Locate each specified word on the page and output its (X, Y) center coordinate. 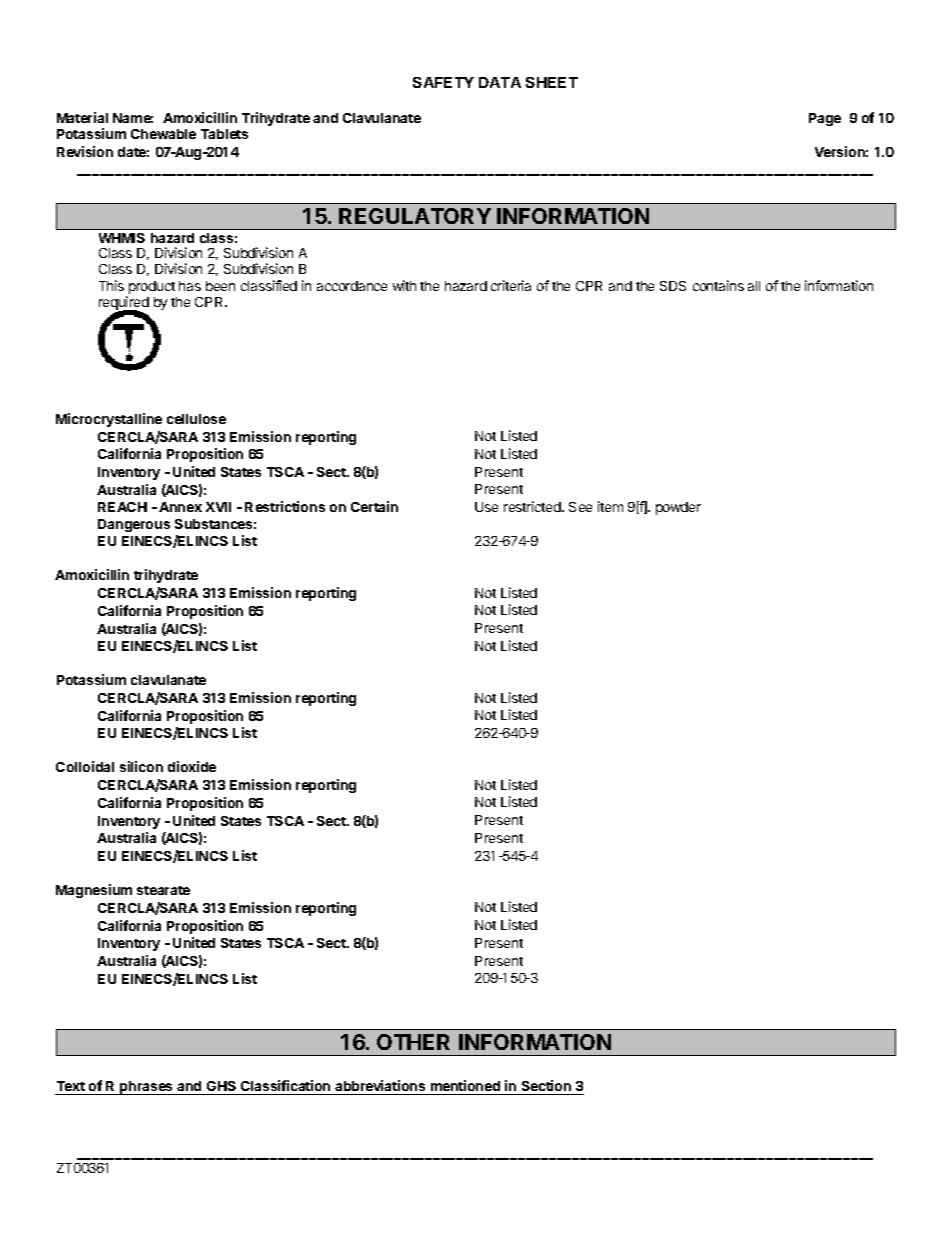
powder (678, 508)
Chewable (163, 134)
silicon (141, 766)
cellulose (196, 419)
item (610, 506)
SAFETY (443, 82)
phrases (147, 1088)
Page (825, 119)
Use (486, 507)
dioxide (192, 766)
